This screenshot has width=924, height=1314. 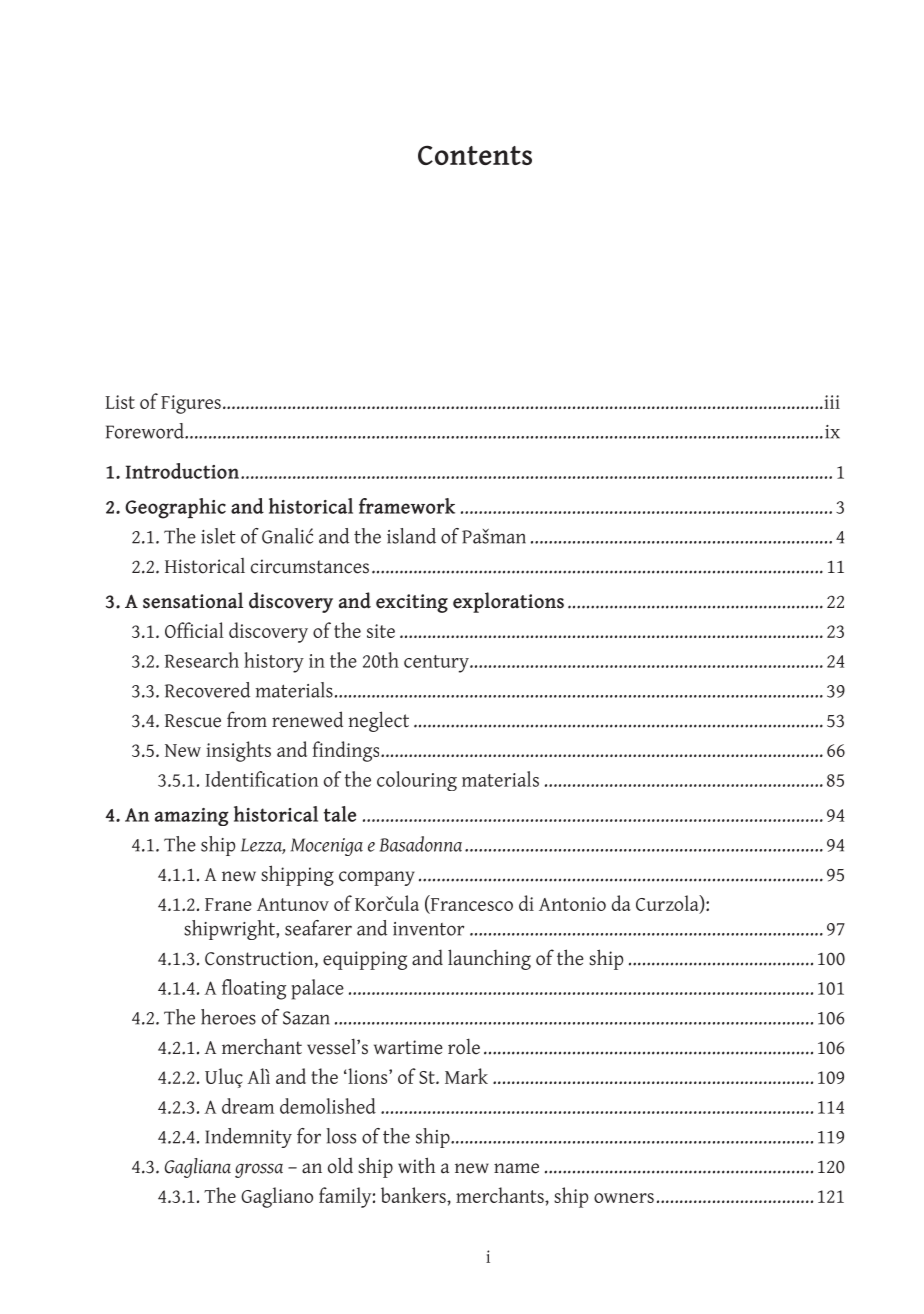 What do you see at coordinates (120, 402) in the screenshot?
I see `List` at bounding box center [120, 402].
